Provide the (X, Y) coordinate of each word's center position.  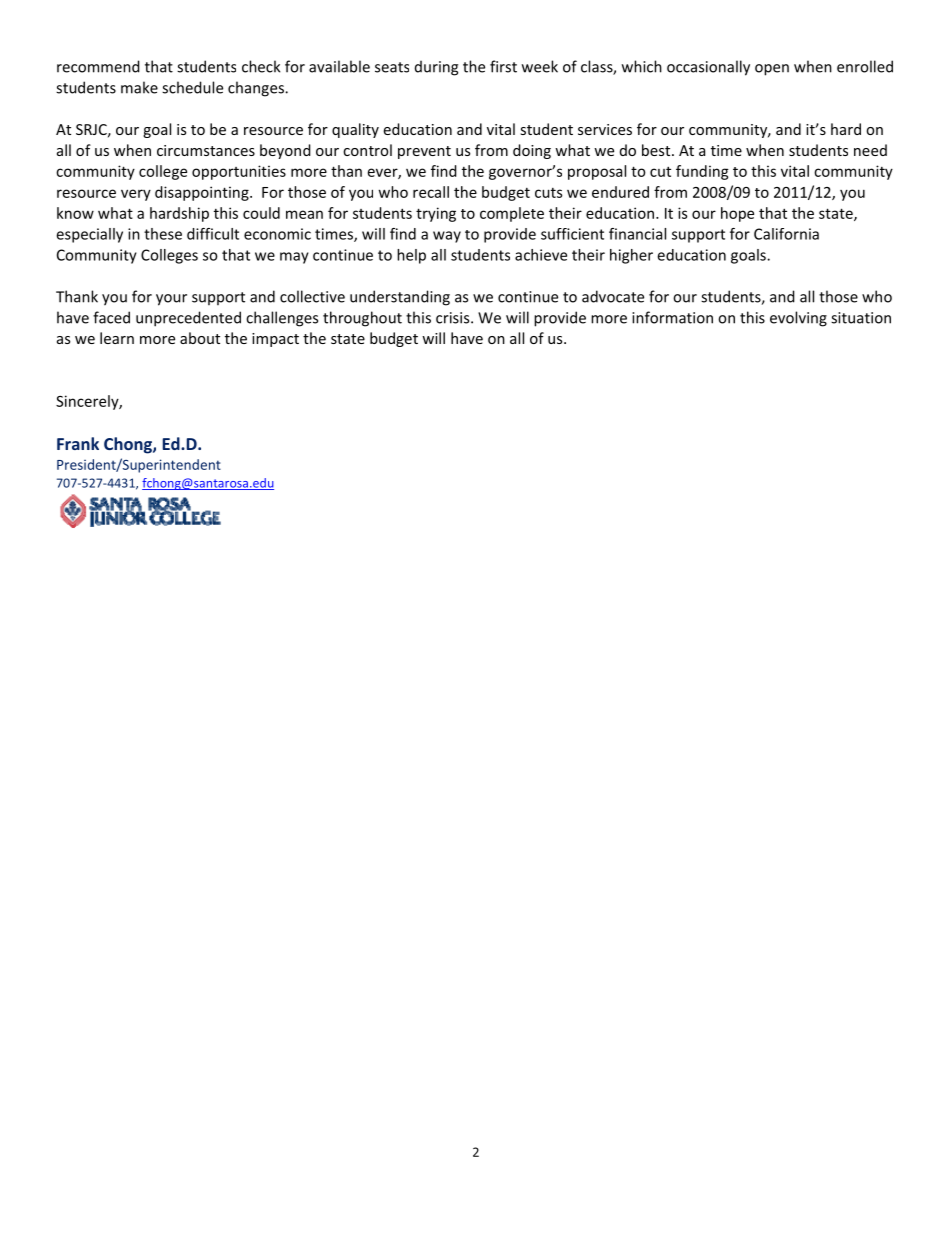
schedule (192, 87)
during (436, 68)
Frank (78, 443)
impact (275, 340)
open (772, 70)
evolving (798, 319)
